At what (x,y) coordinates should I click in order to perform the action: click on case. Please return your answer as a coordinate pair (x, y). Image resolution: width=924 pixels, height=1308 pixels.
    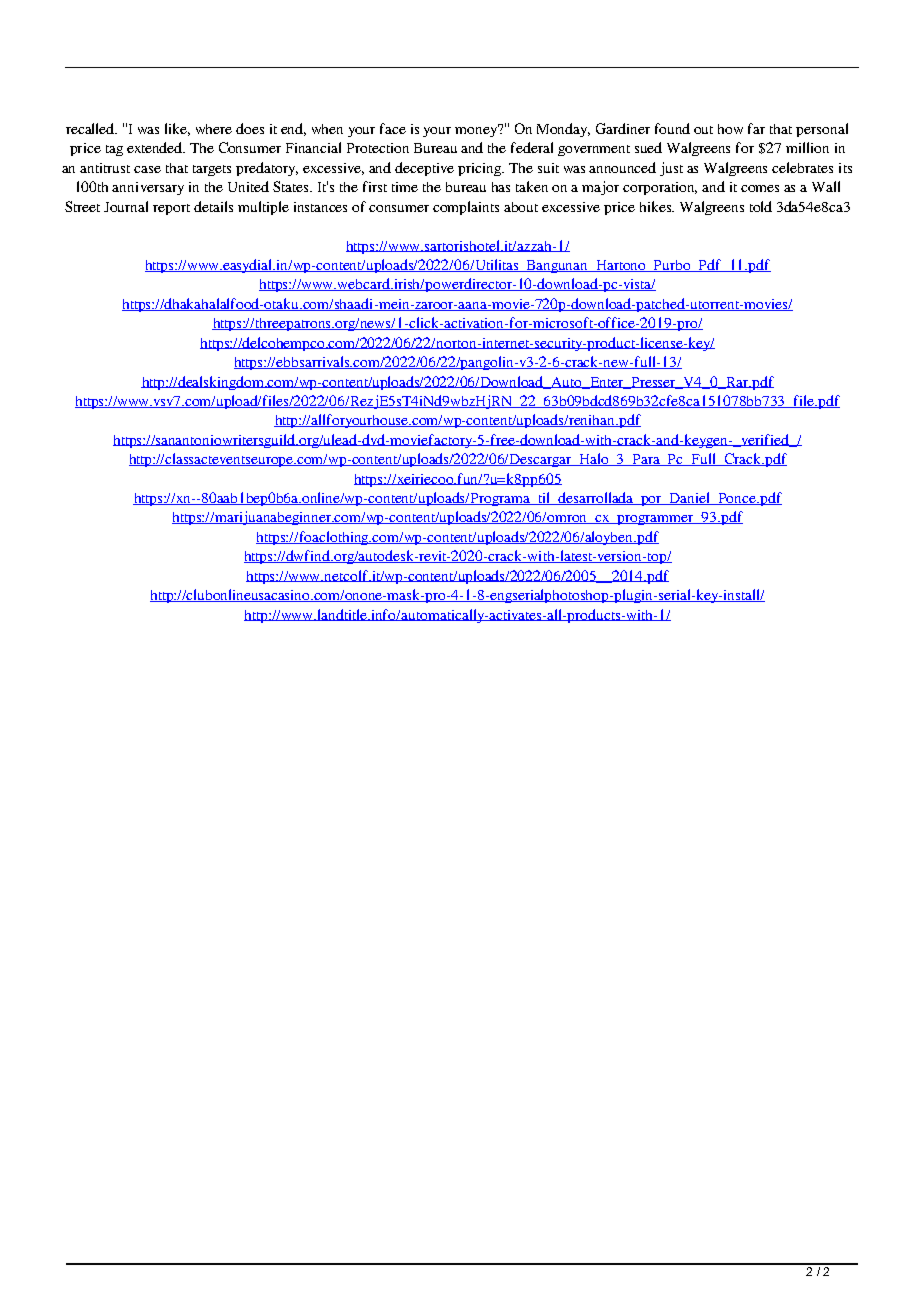
    Looking at the image, I should click on (147, 169).
